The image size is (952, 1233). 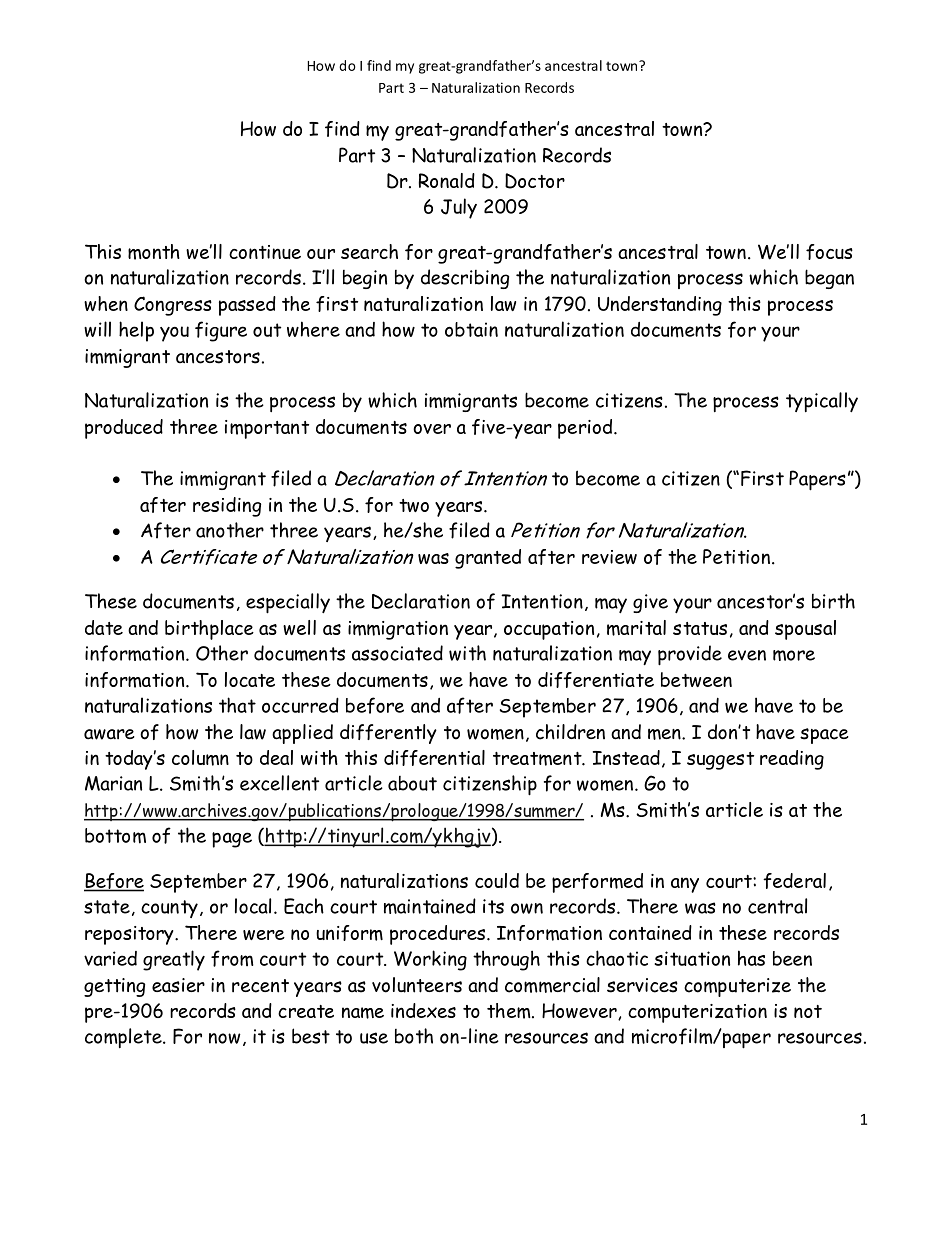 I want to click on easier, so click(x=178, y=985).
